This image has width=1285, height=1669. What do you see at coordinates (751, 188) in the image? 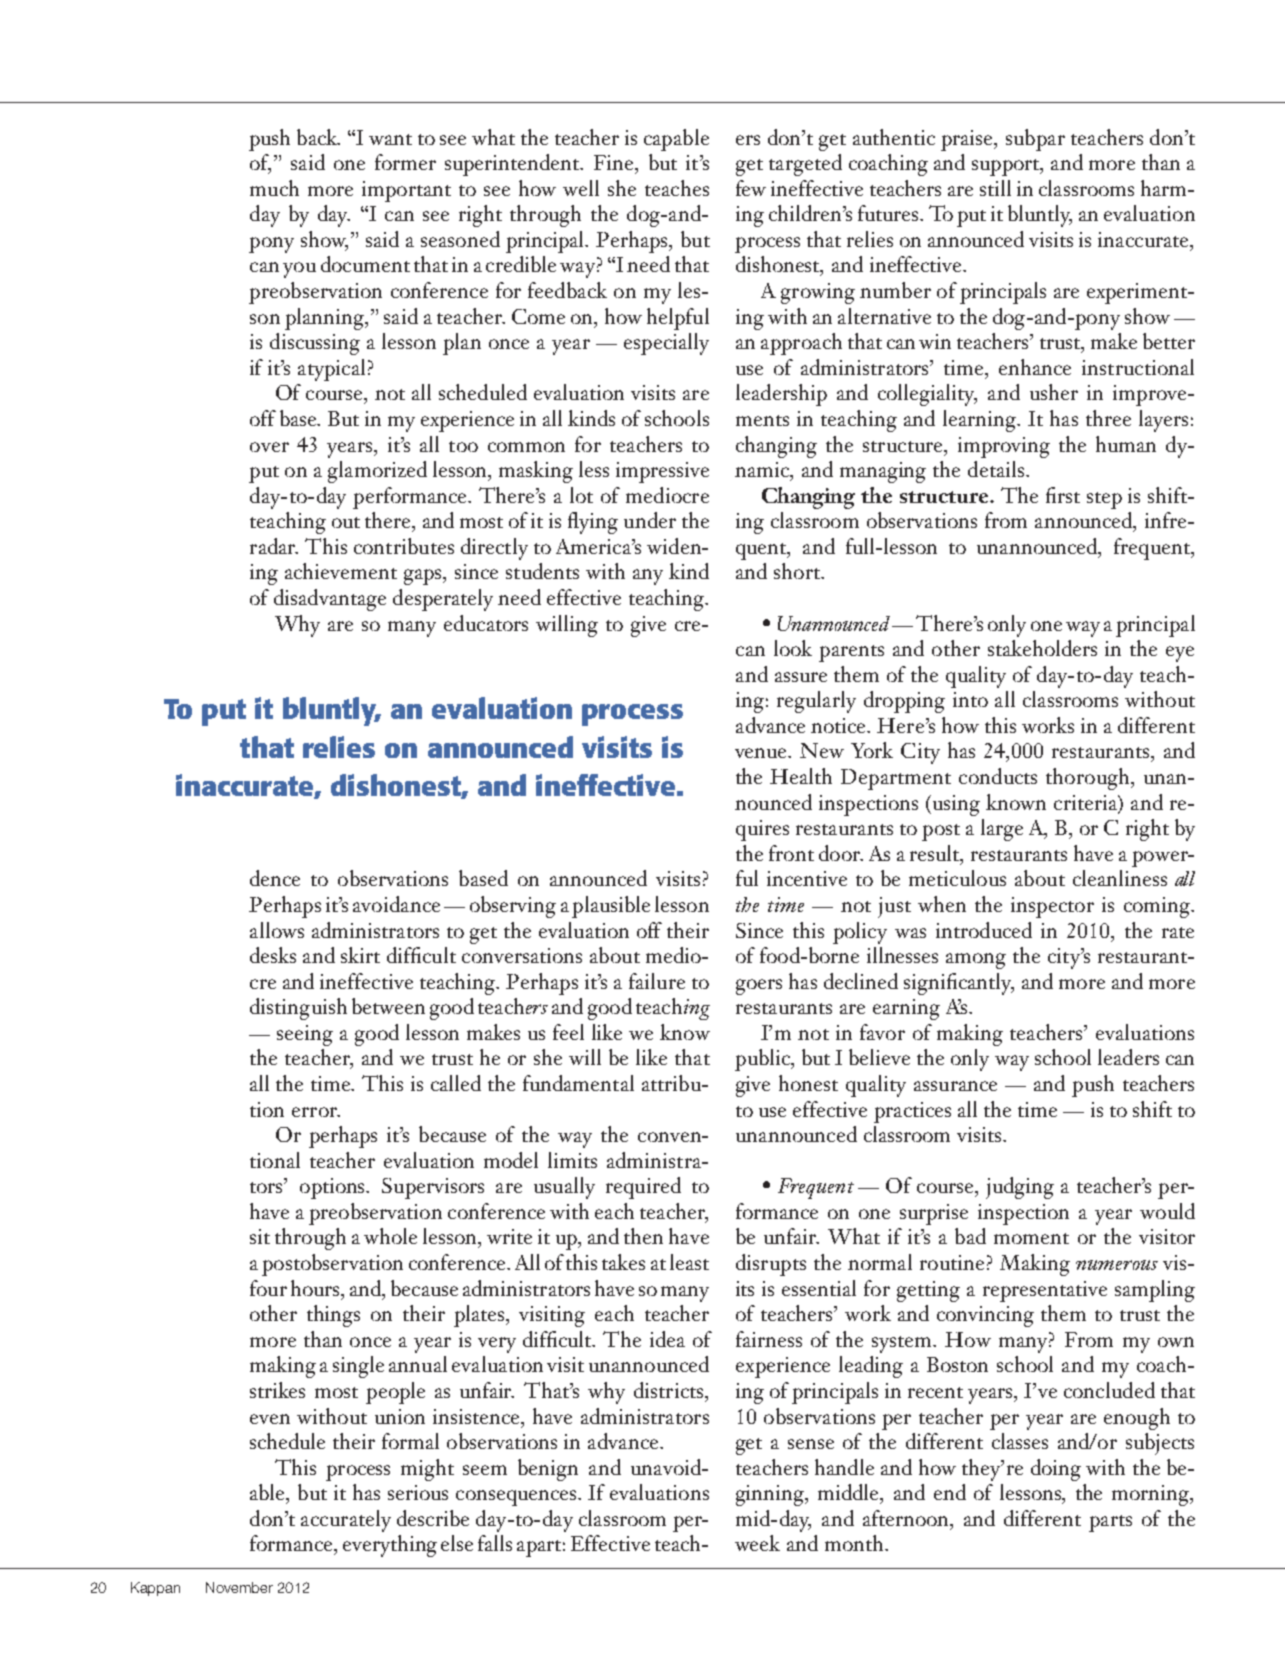
I see `few` at bounding box center [751, 188].
